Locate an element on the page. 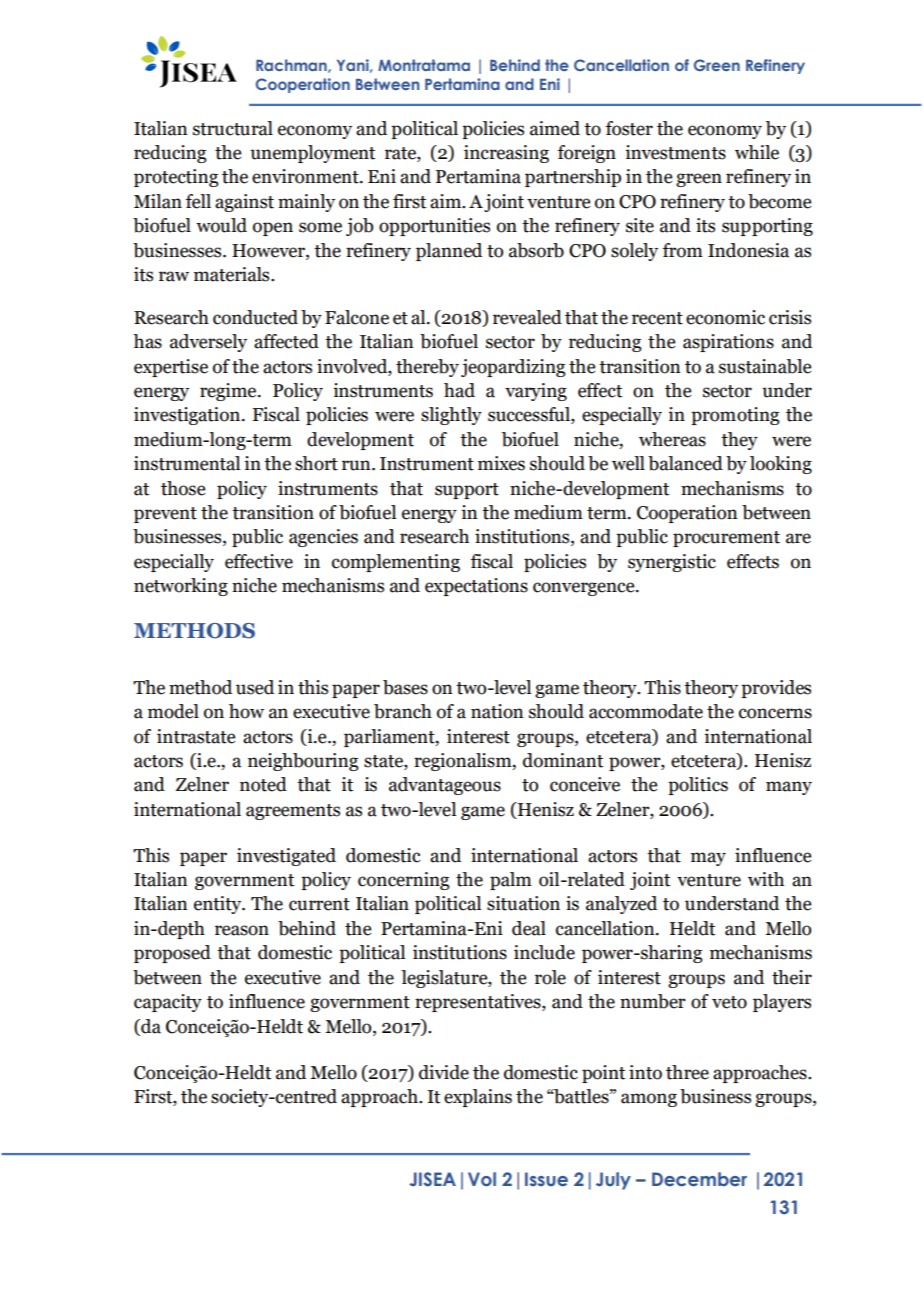  while is located at coordinates (757, 152).
